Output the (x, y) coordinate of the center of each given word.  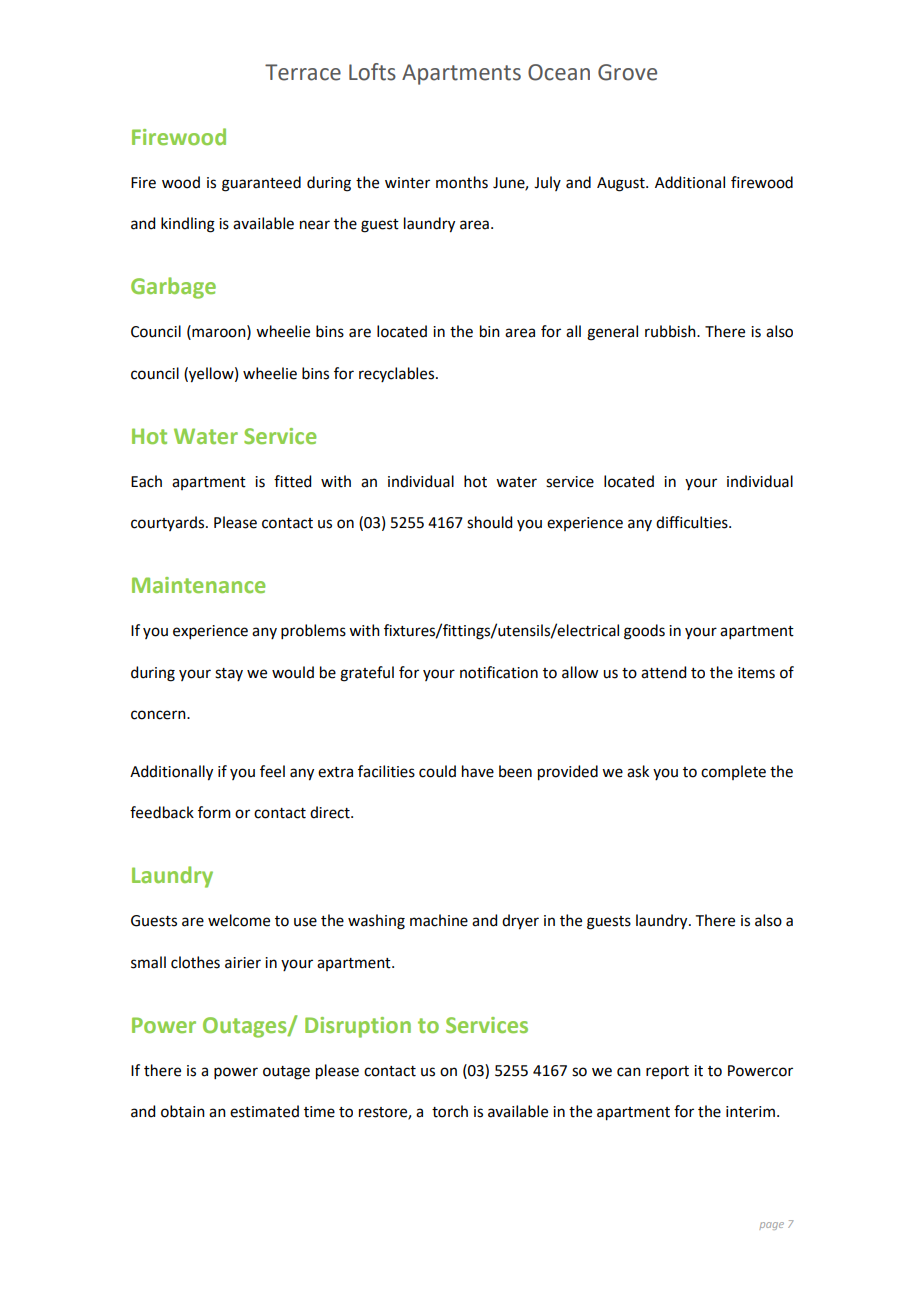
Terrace (303, 72)
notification (499, 672)
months (462, 182)
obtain (183, 1111)
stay (229, 674)
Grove (627, 72)
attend (663, 672)
